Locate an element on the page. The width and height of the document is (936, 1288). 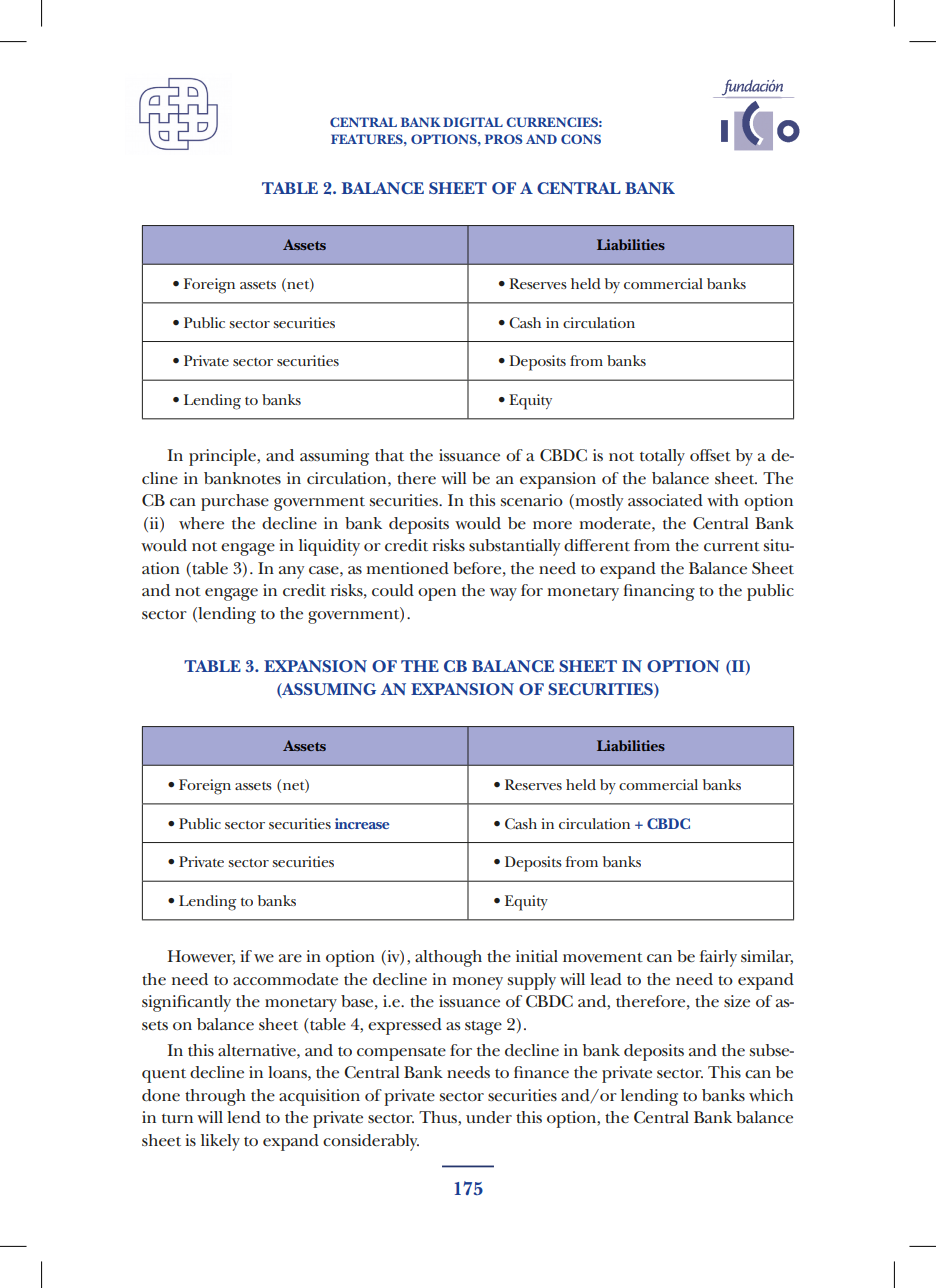
financing is located at coordinates (659, 592).
